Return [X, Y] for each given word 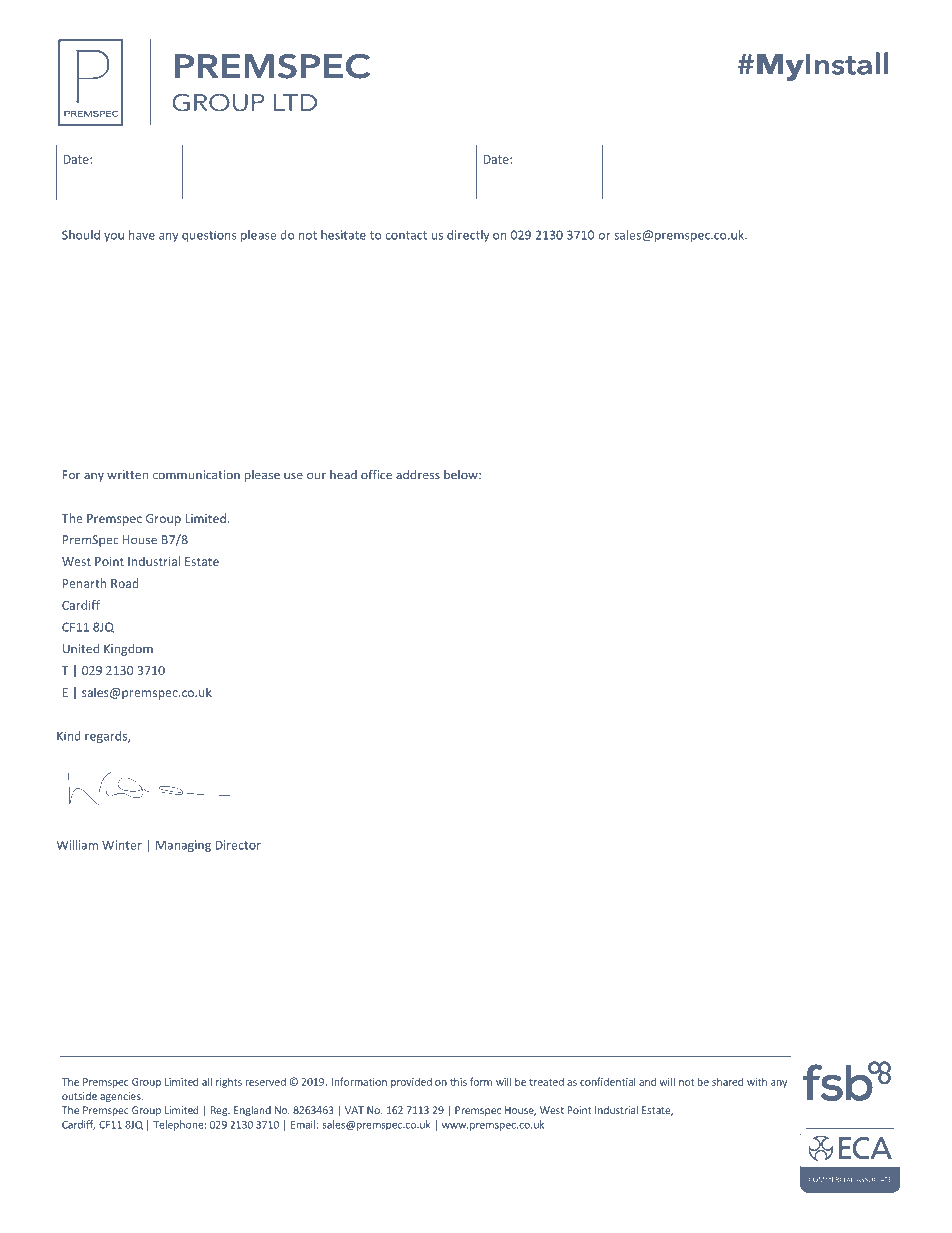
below [462, 475]
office [376, 474]
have [142, 235]
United [81, 649]
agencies [121, 1097]
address [418, 475]
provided [411, 1083]
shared [727, 1081]
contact [406, 235]
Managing [183, 846]
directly [468, 236]
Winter [122, 845]
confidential [608, 1081]
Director [238, 845]
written [127, 475]
